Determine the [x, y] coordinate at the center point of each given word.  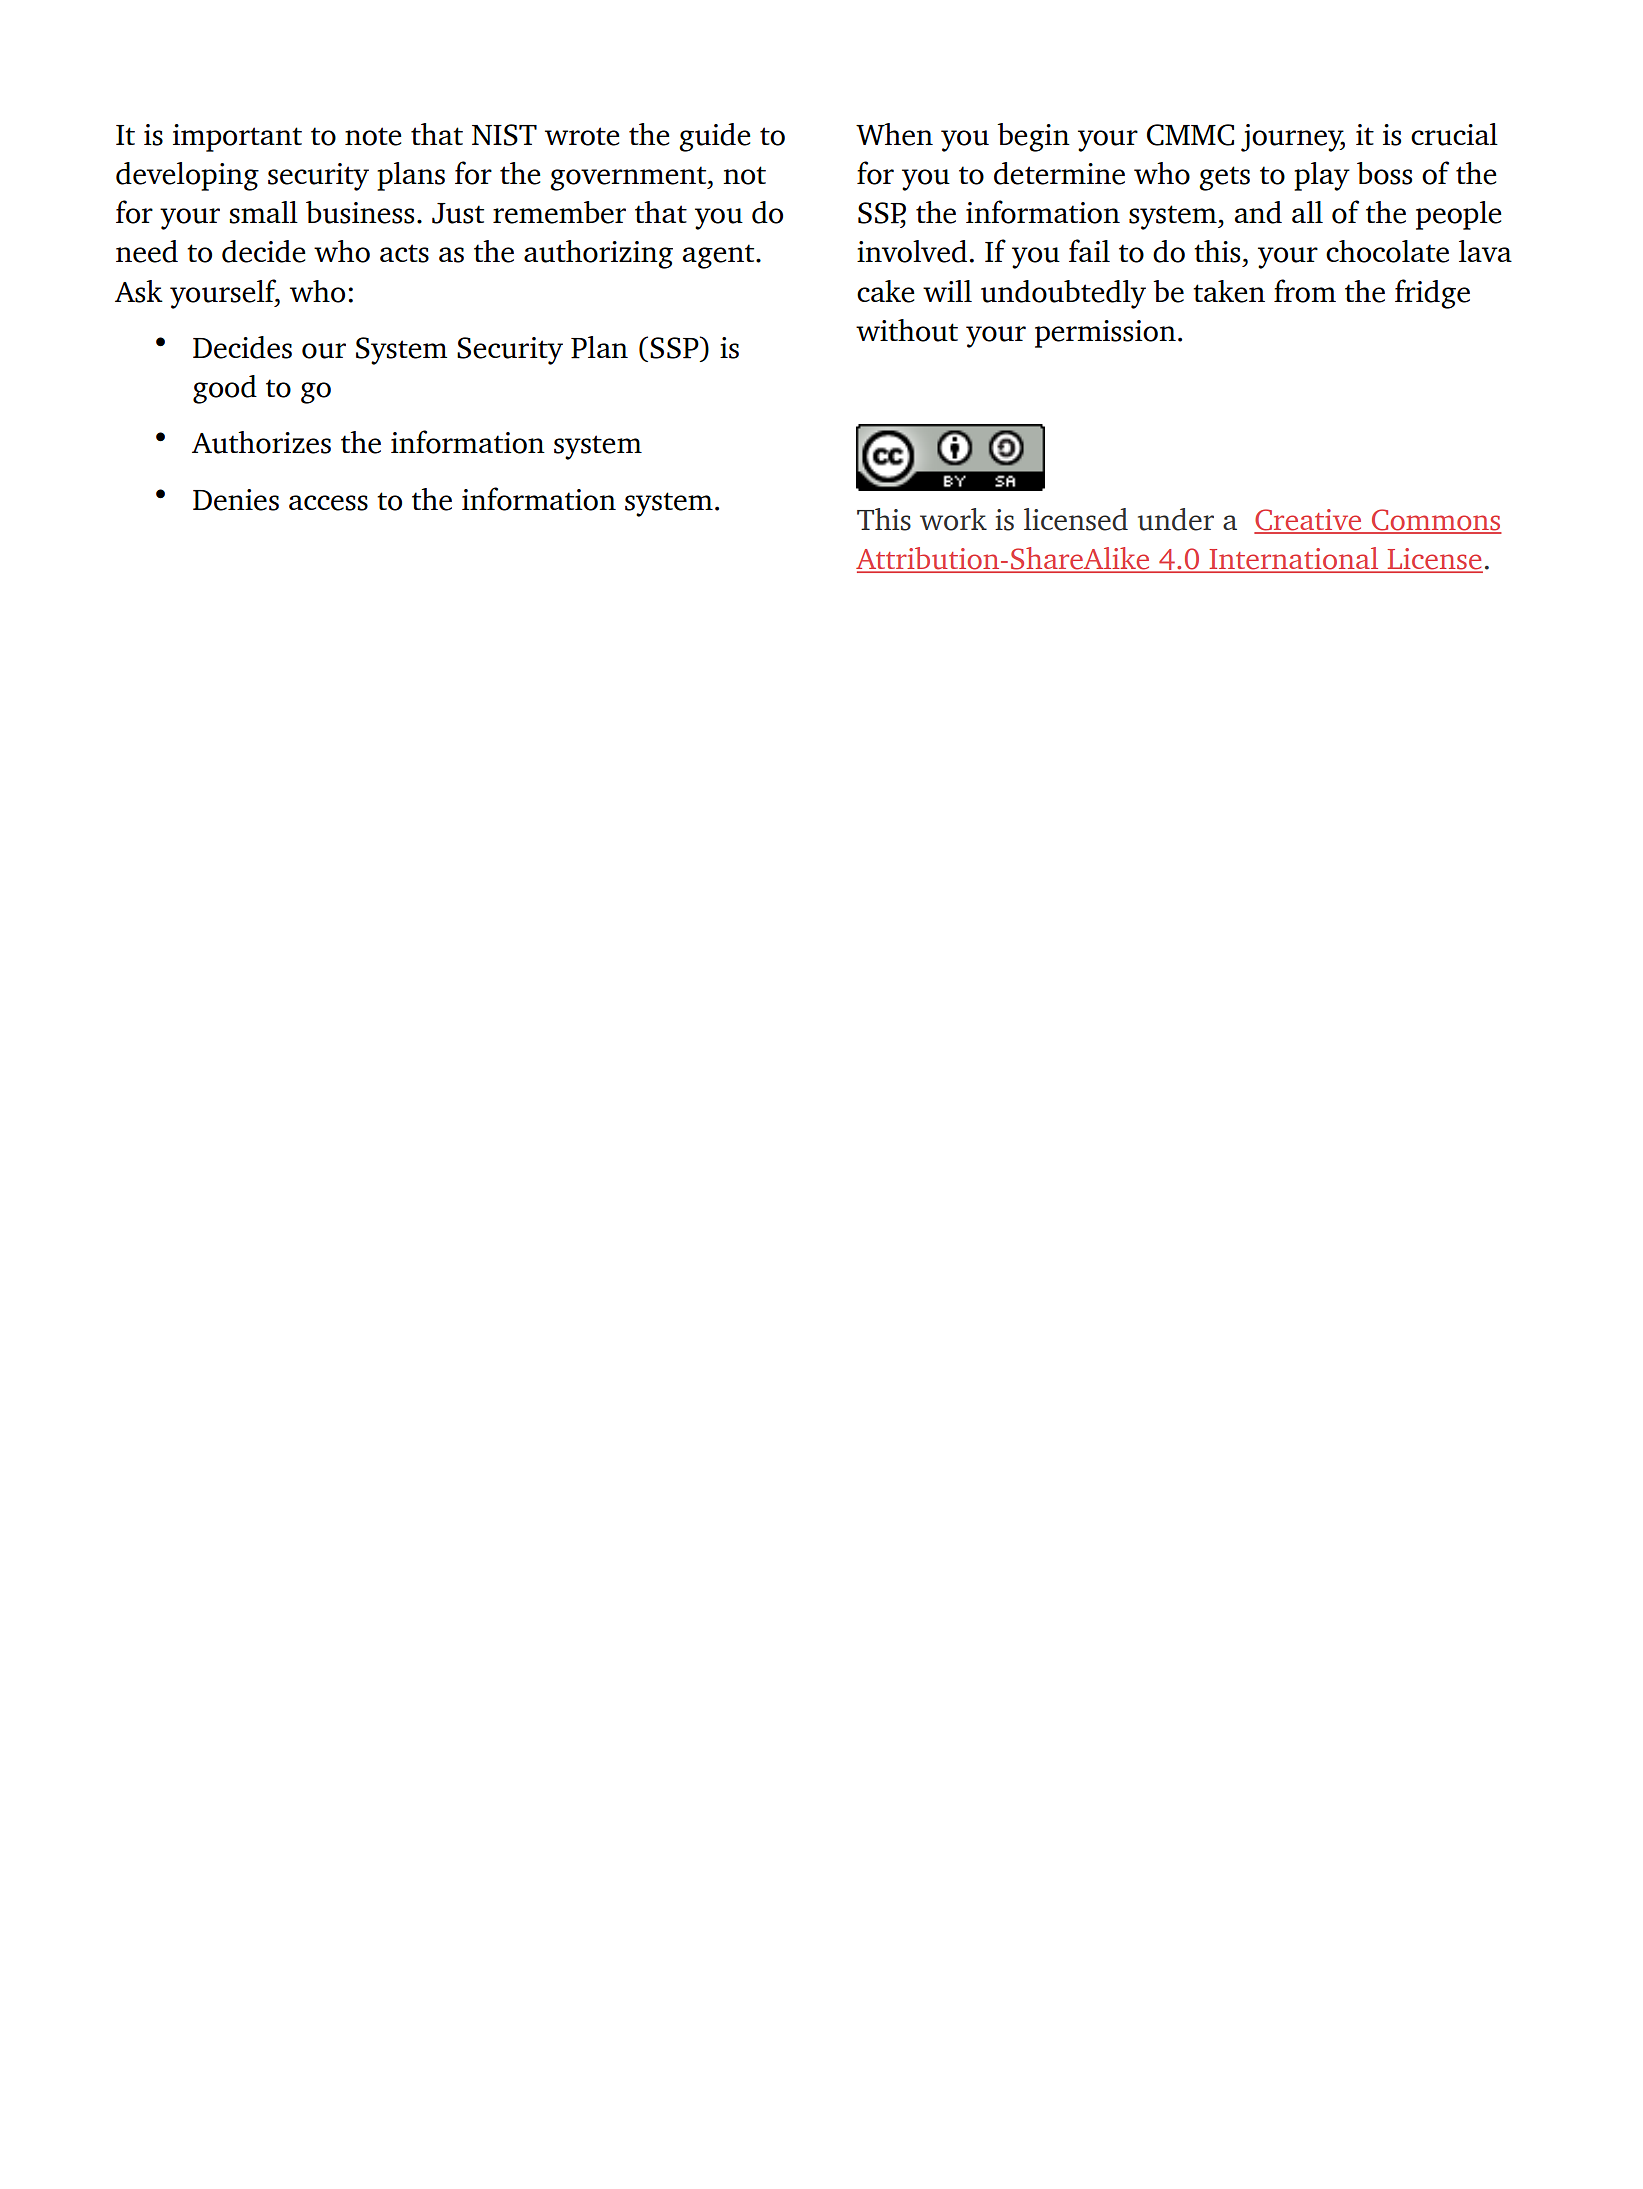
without [907, 330]
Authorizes [261, 442]
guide [715, 137]
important [237, 138]
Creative [1309, 521]
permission [1105, 334]
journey [1293, 138]
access [328, 503]
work [953, 519]
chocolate [1387, 251]
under [1176, 519]
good [225, 389]
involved [912, 251]
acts [404, 253]
